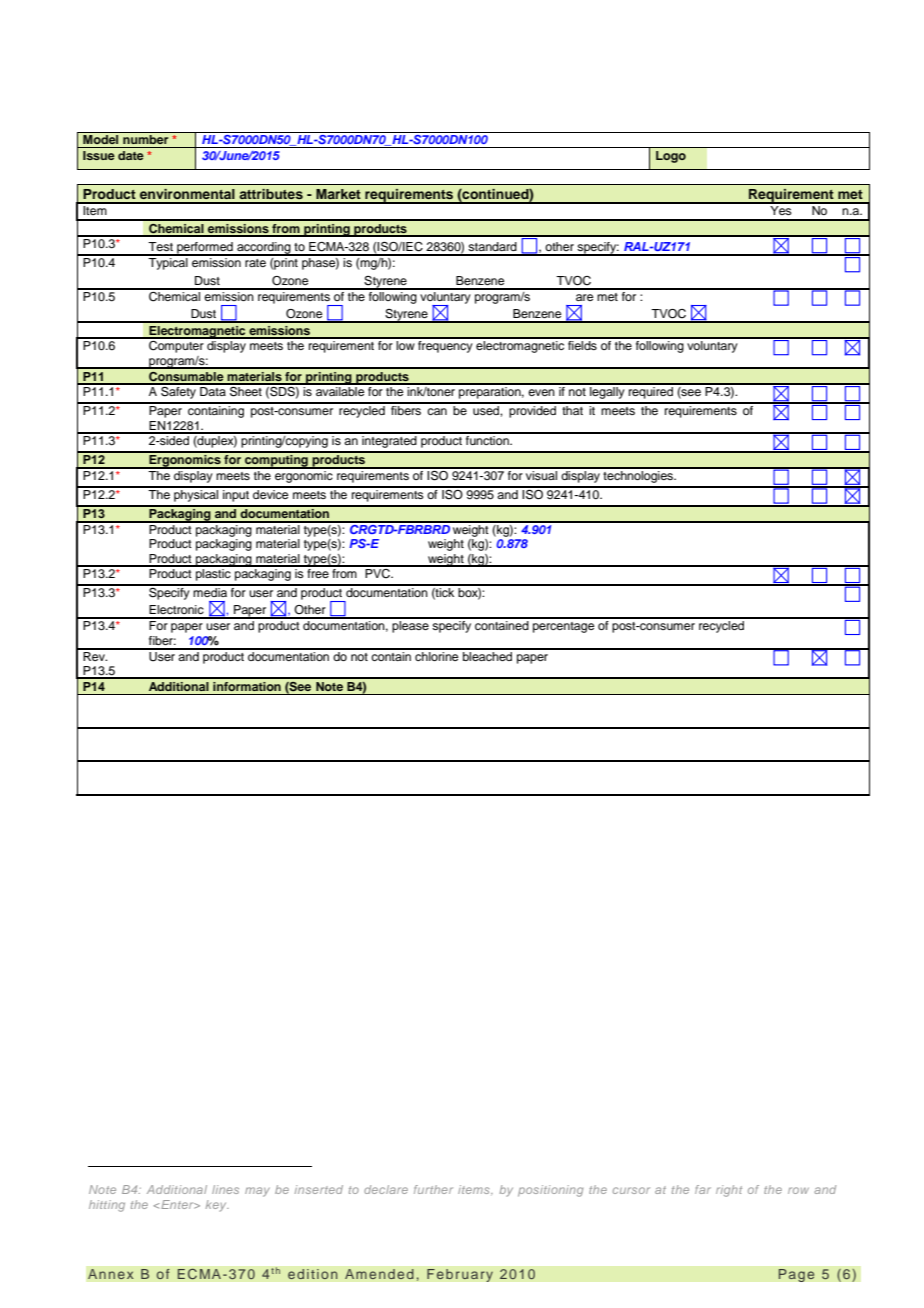 The width and height of the screenshot is (924, 1308). Describe the element at coordinates (488, 655) in the screenshot. I see `bleached` at that location.
